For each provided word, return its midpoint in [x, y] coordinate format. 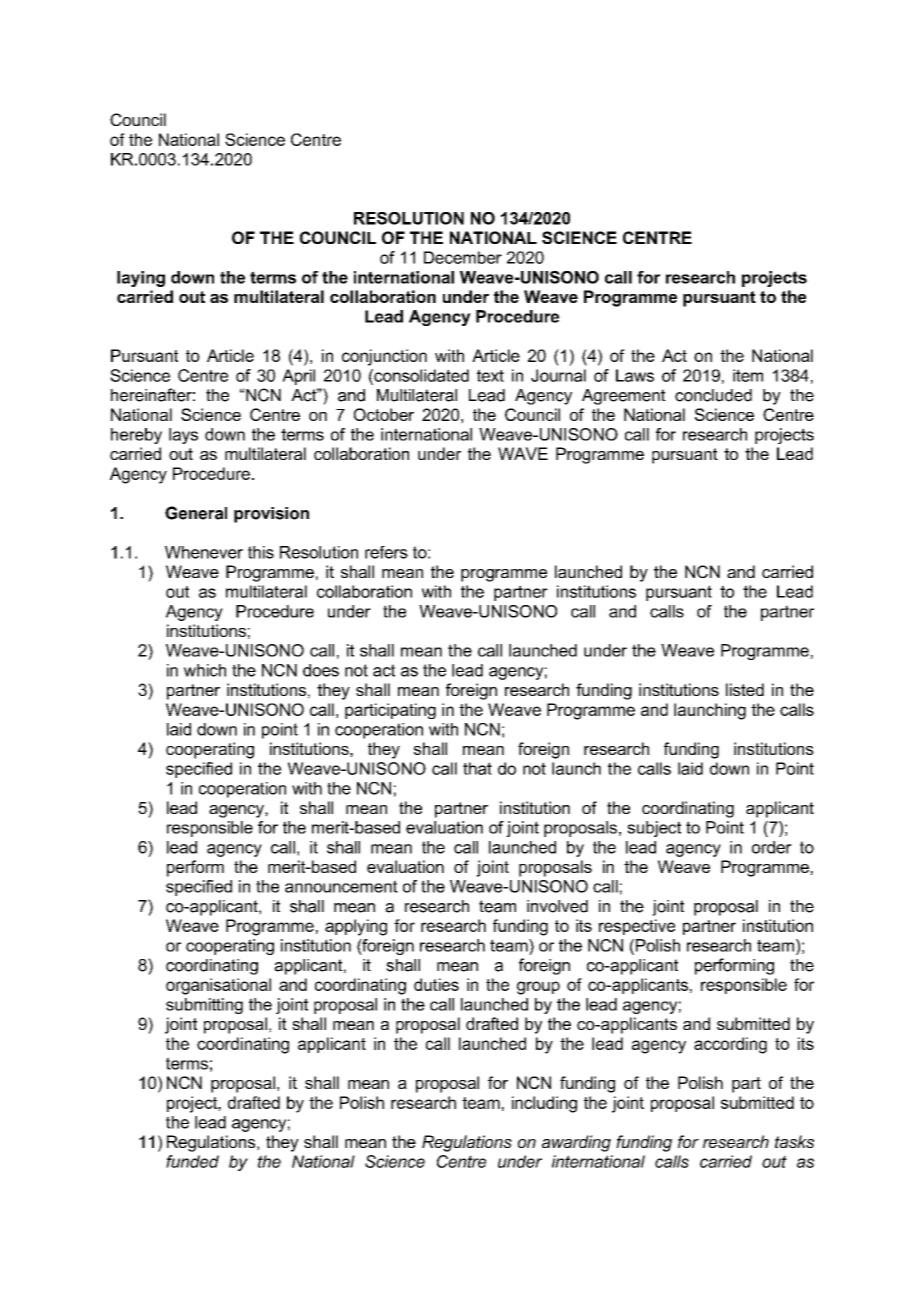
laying [141, 279]
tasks [794, 1141]
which [205, 670]
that [477, 768]
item [748, 375]
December [463, 257]
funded [192, 1161]
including [544, 1104]
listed [745, 689]
